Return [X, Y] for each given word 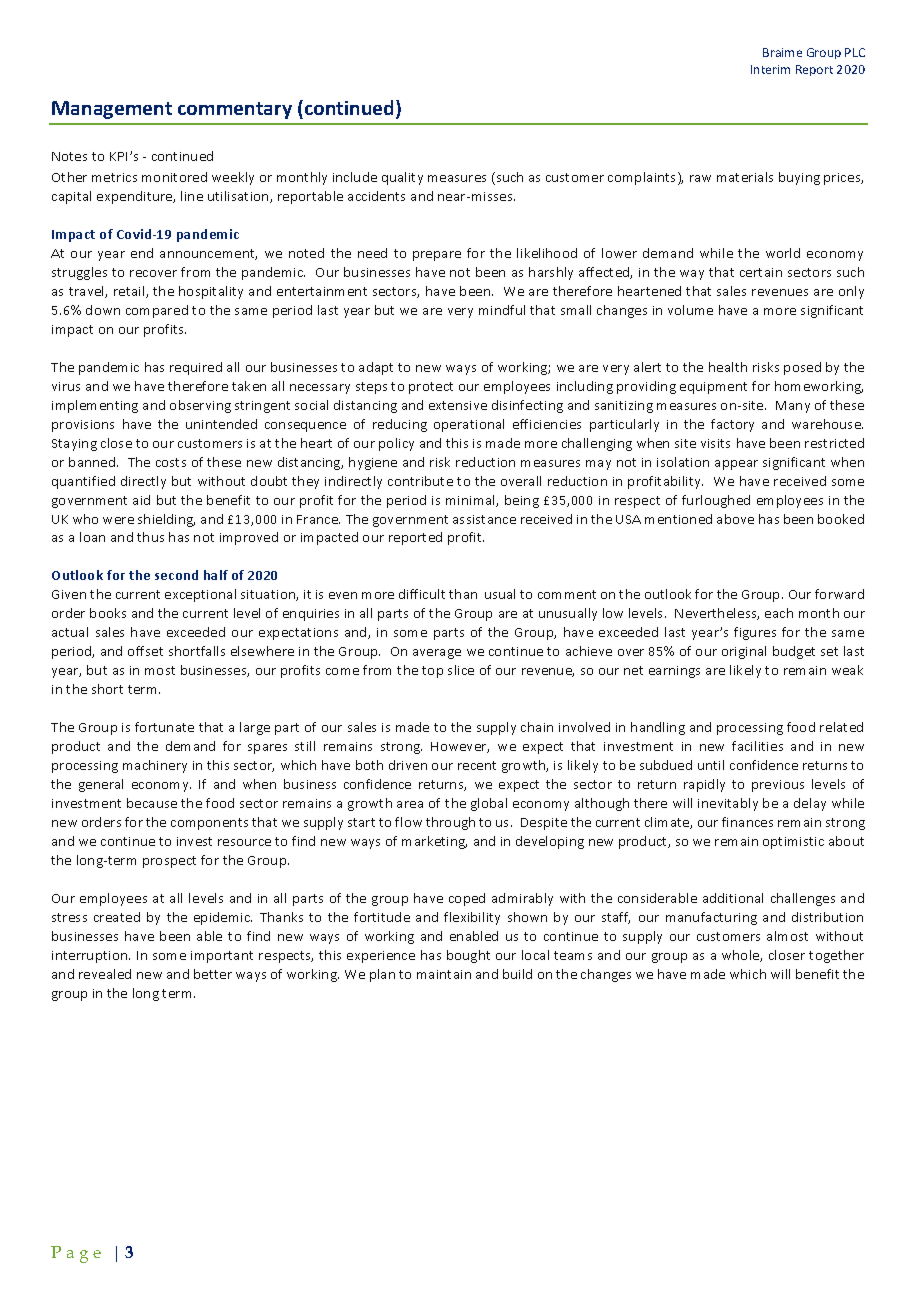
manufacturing [711, 918]
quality [402, 178]
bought [468, 956]
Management [112, 110]
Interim [770, 69]
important [222, 957]
